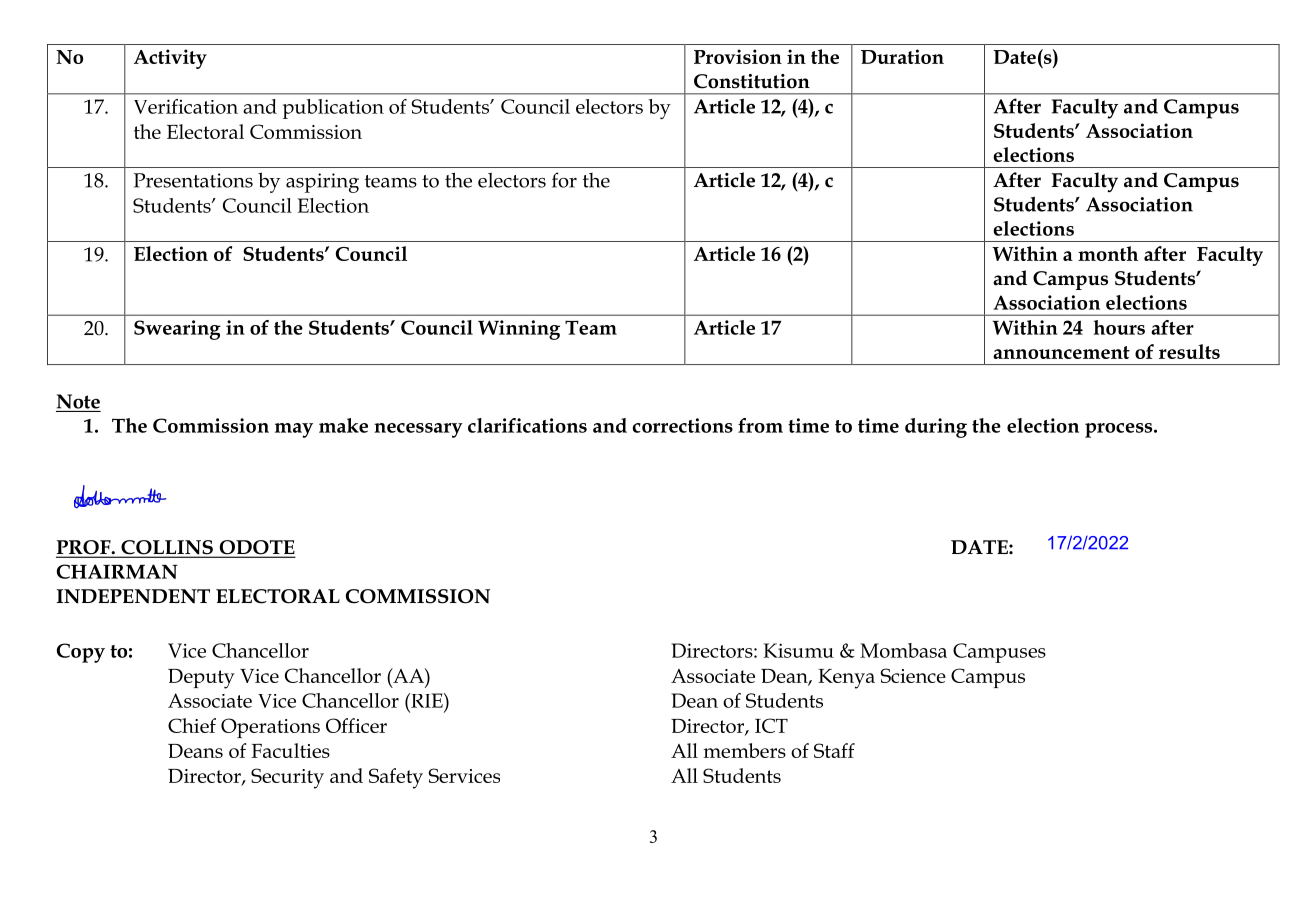 This page has width=1307, height=924. I want to click on Constitution, so click(752, 81).
